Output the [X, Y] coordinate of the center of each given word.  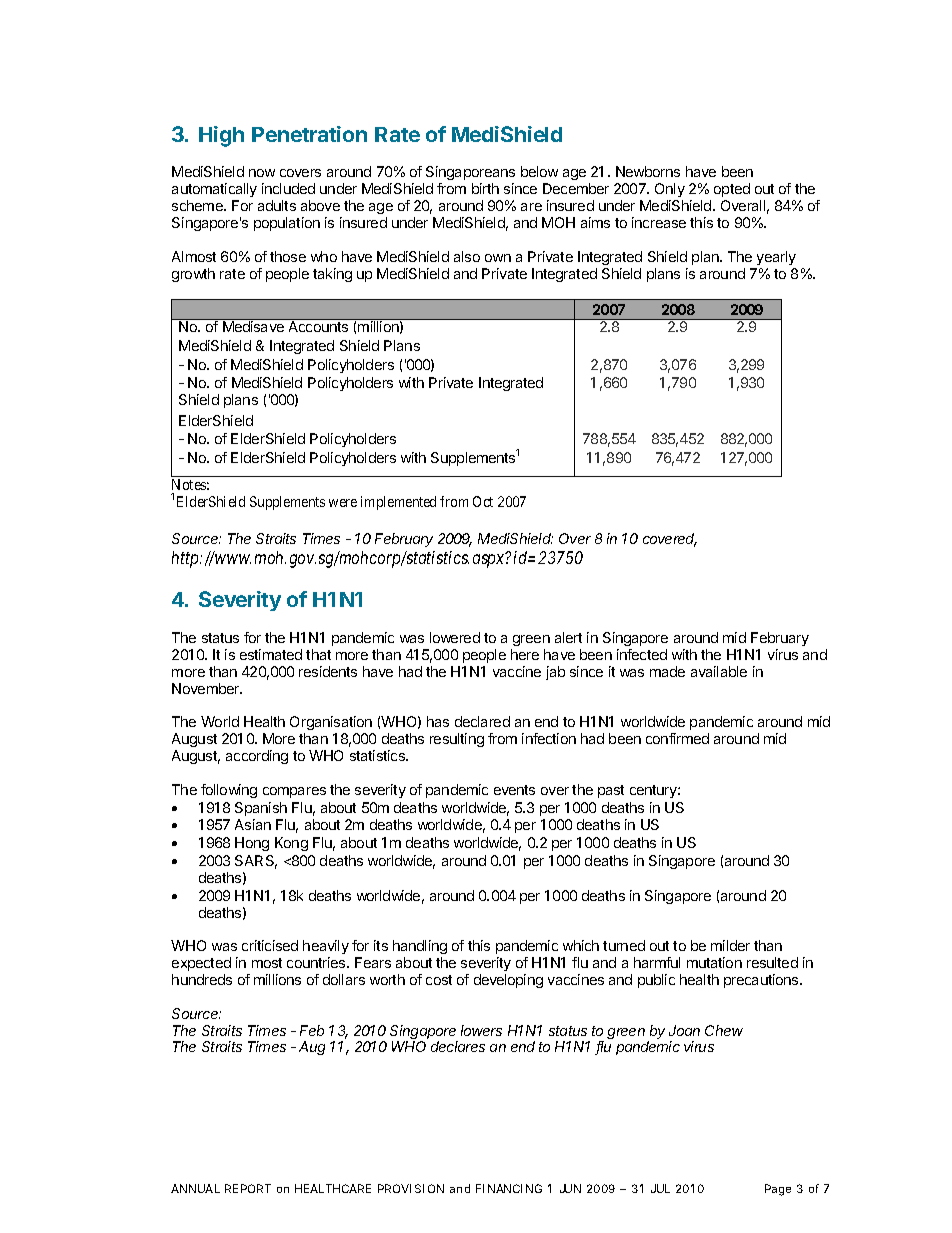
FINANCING [509, 1188]
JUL [660, 1188]
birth [485, 188]
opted [732, 190]
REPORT [248, 1188]
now [262, 173]
